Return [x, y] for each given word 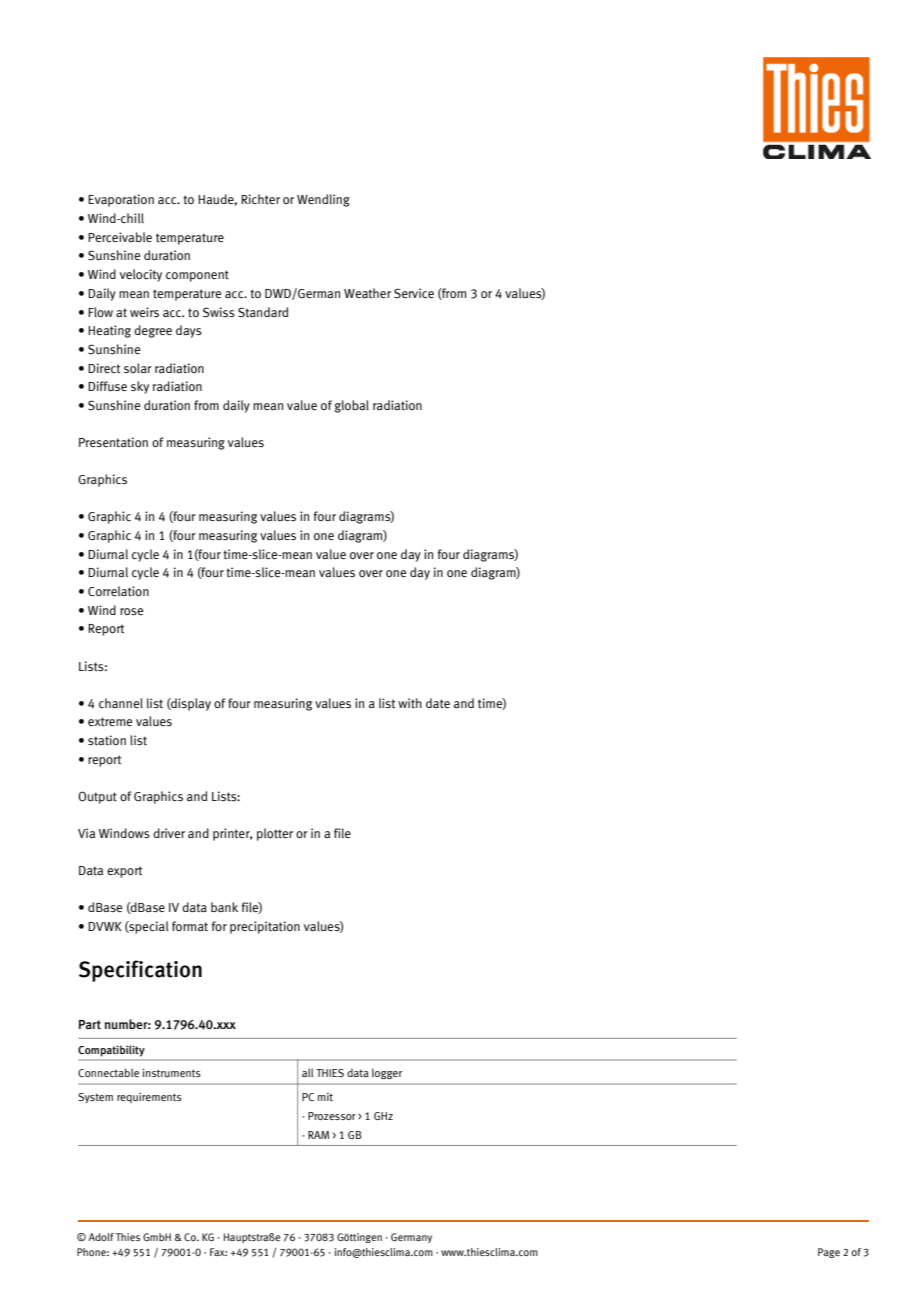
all [307, 1072]
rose [131, 611]
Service [414, 293]
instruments [171, 1072]
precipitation [265, 927]
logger [387, 1073]
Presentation [113, 442]
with [410, 703]
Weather [367, 293]
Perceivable [120, 237]
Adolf [101, 1237]
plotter [275, 834]
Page [829, 1253]
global [352, 406]
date [438, 703]
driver [169, 833]
